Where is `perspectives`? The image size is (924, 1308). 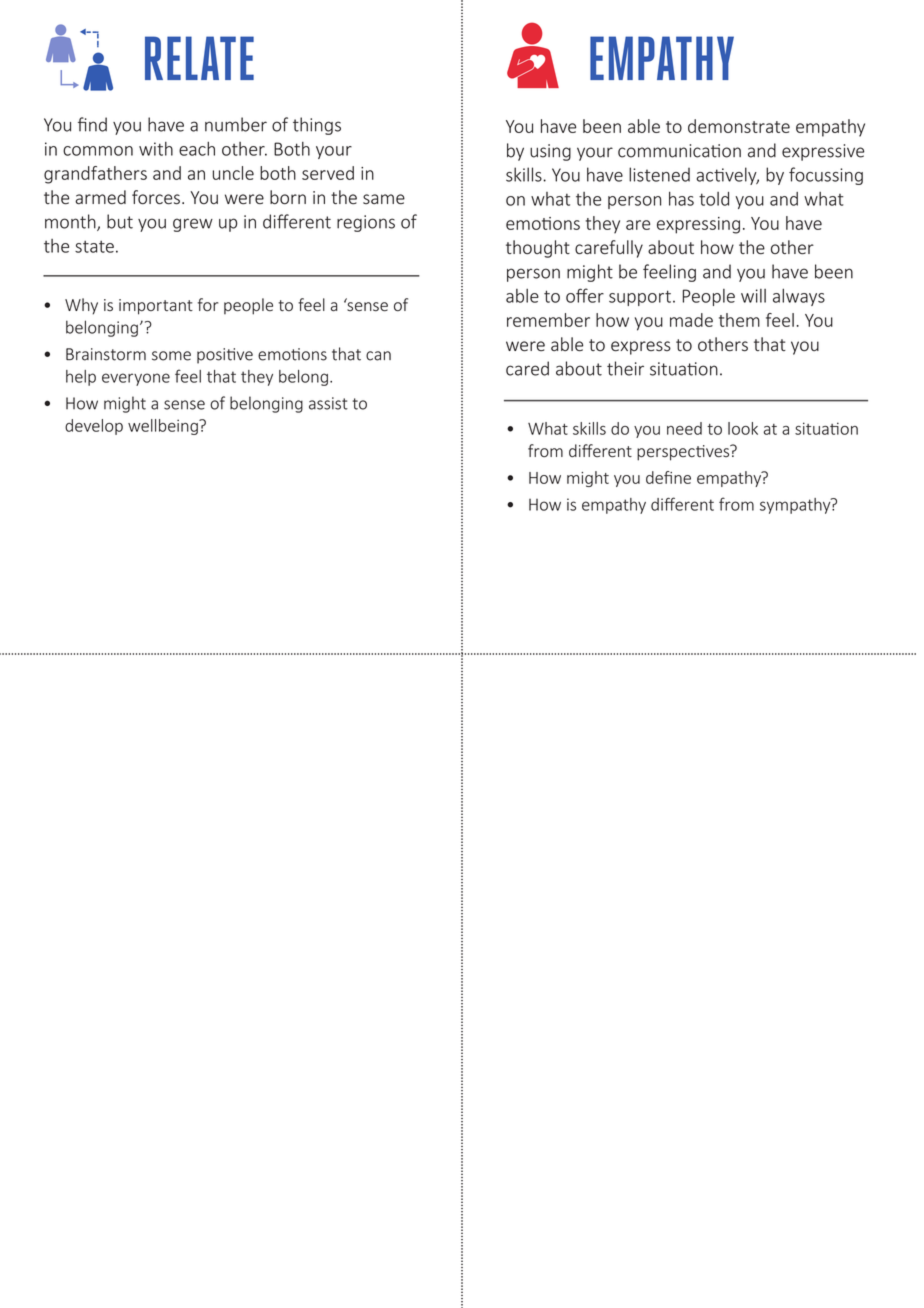
perspectives is located at coordinates (684, 452).
